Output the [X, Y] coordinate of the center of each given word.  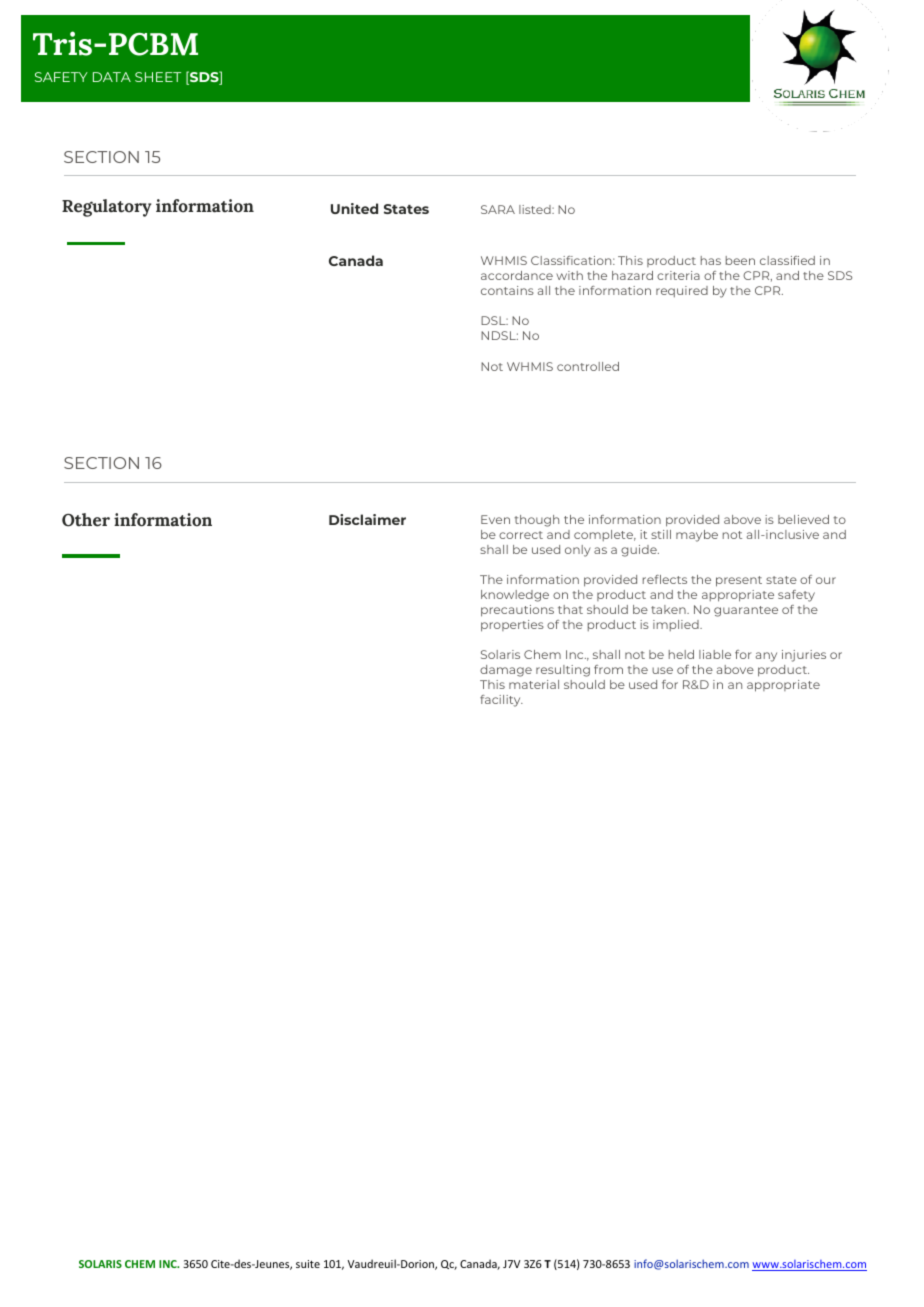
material [534, 684]
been [740, 260]
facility [501, 701]
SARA [498, 209]
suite [308, 1264]
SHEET [158, 77]
